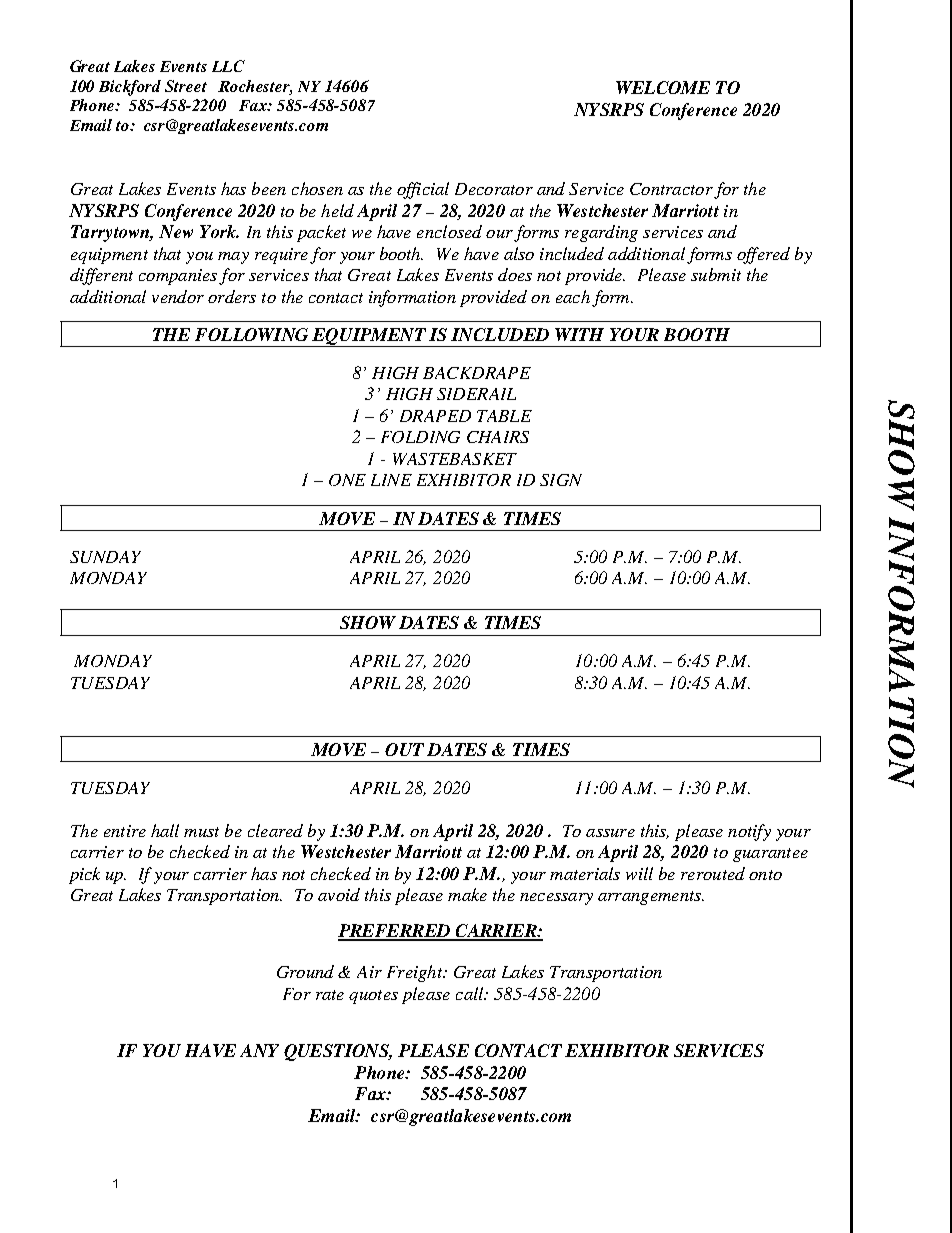 This screenshot has height=1233, width=952. Describe the element at coordinates (186, 86) in the screenshot. I see `Street` at that location.
